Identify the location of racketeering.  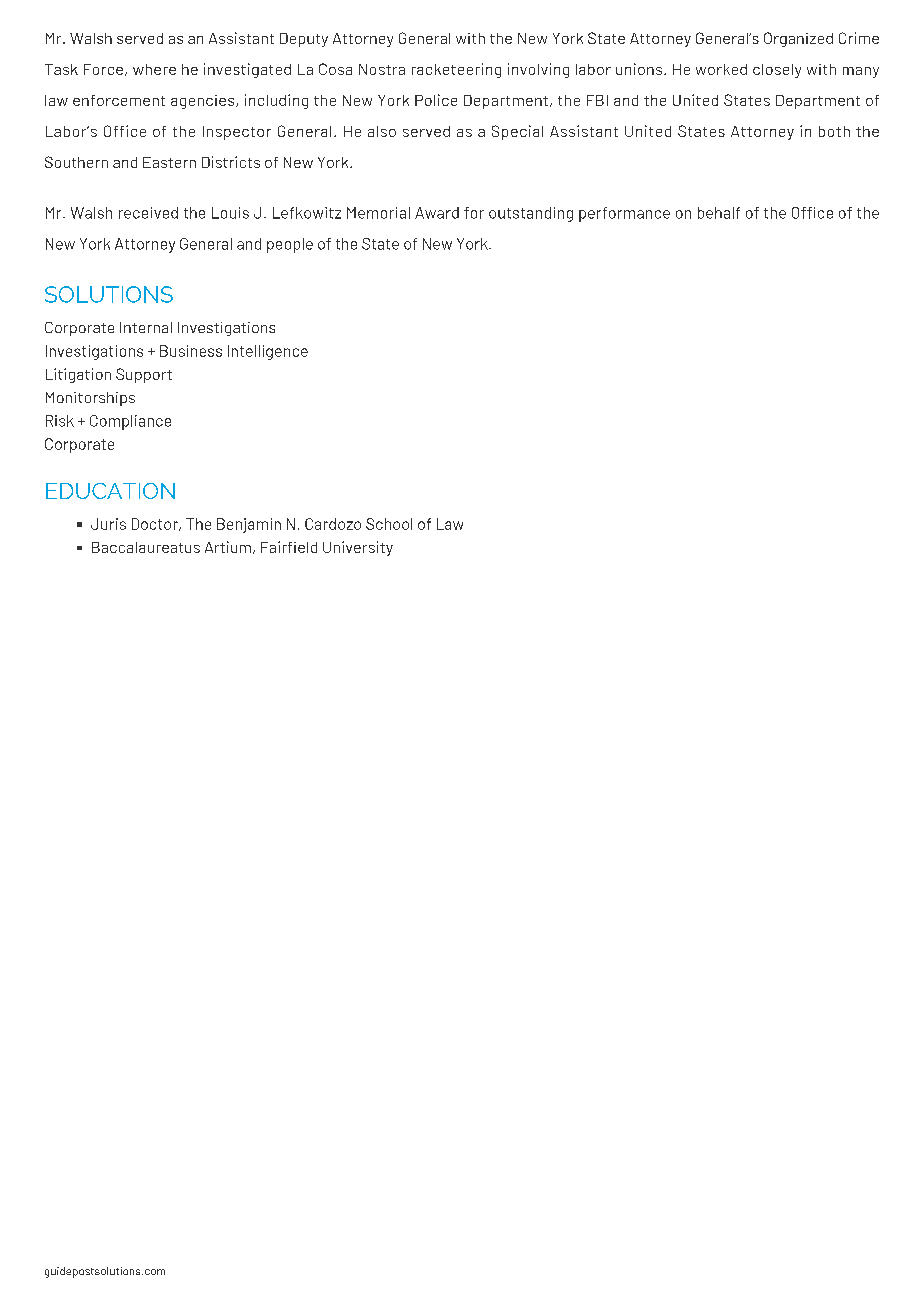
(456, 70).
